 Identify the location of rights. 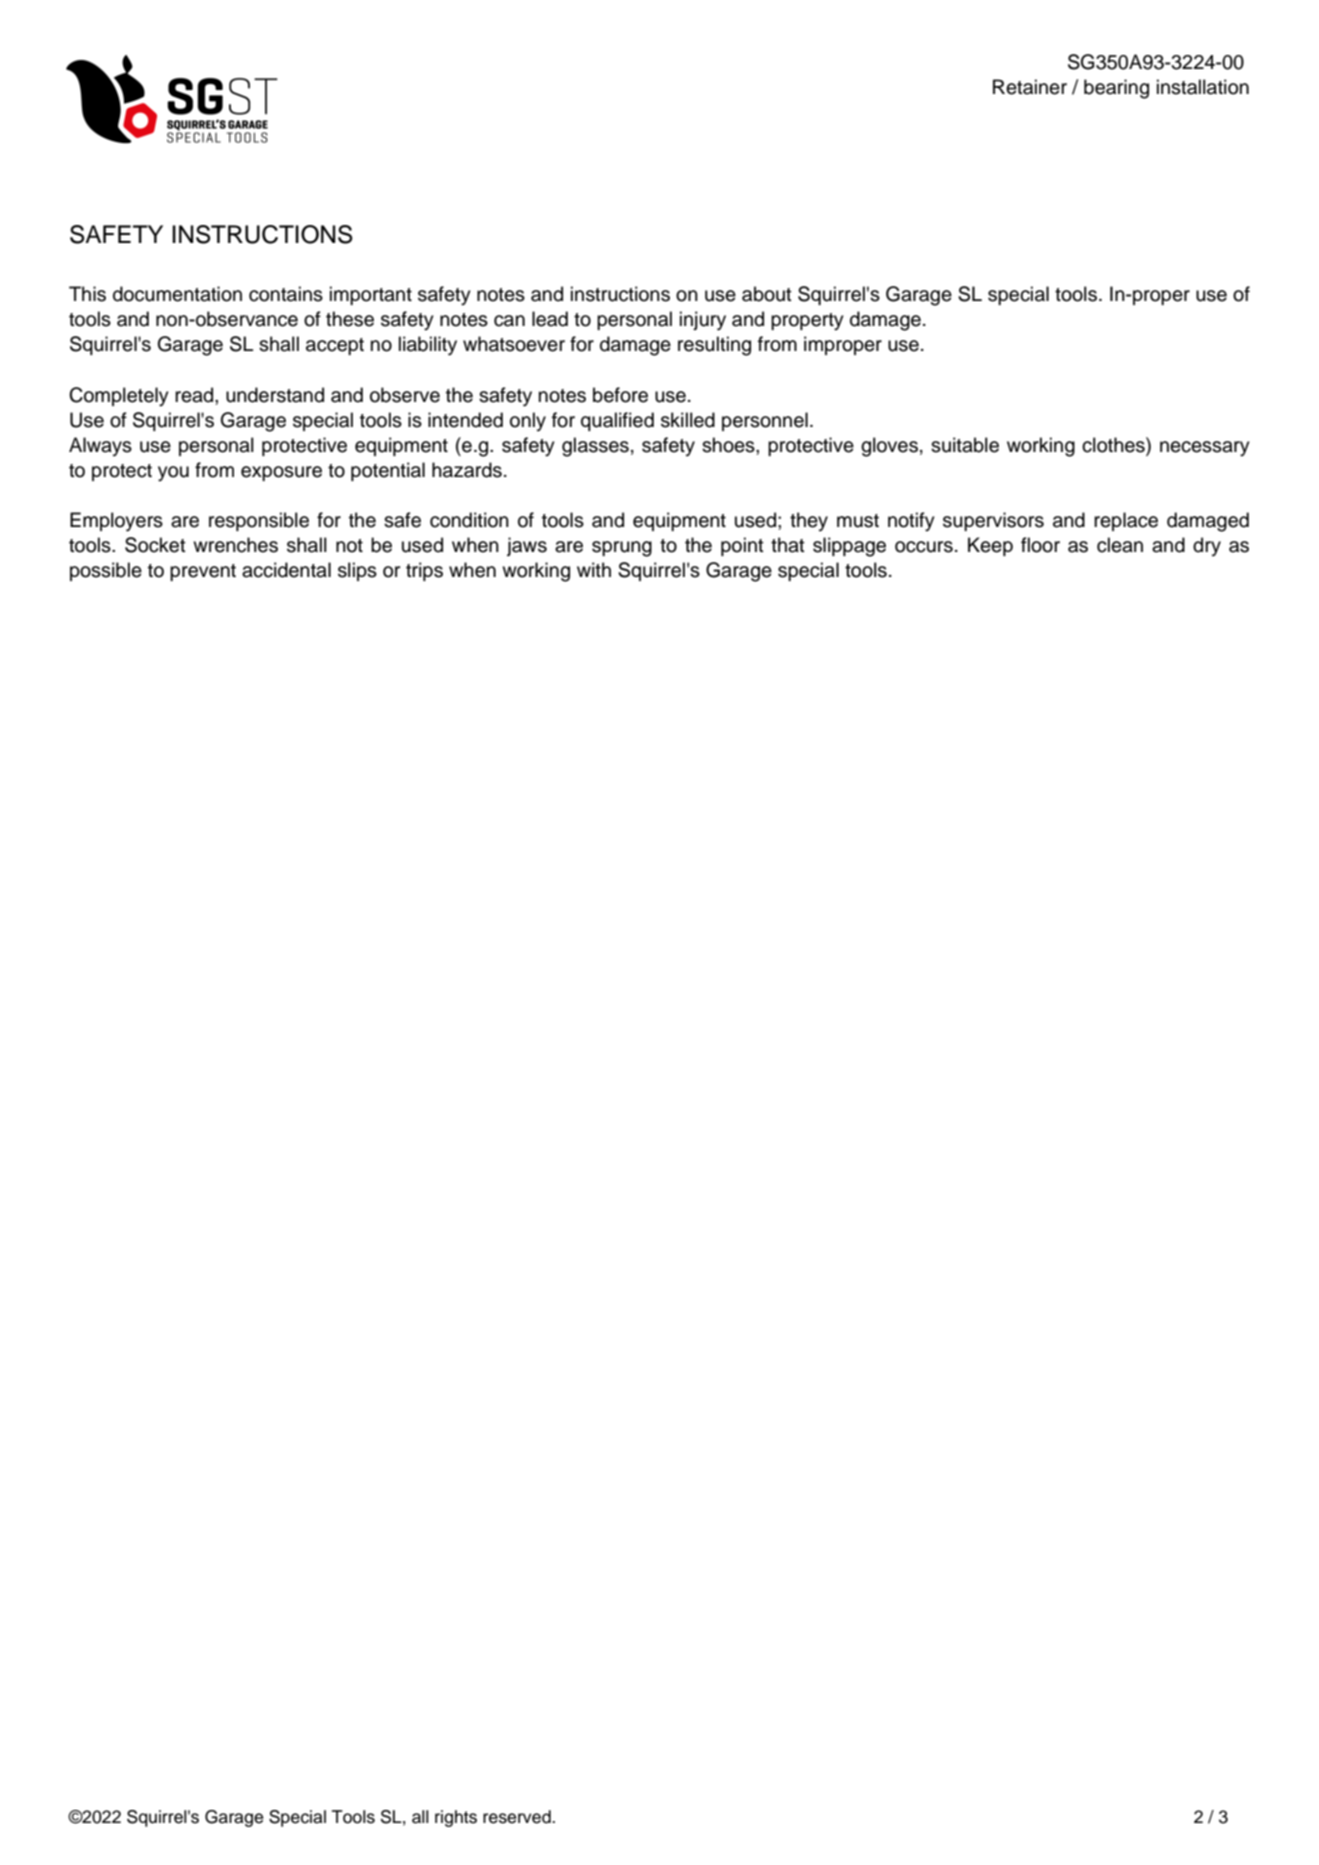
(456, 1818).
